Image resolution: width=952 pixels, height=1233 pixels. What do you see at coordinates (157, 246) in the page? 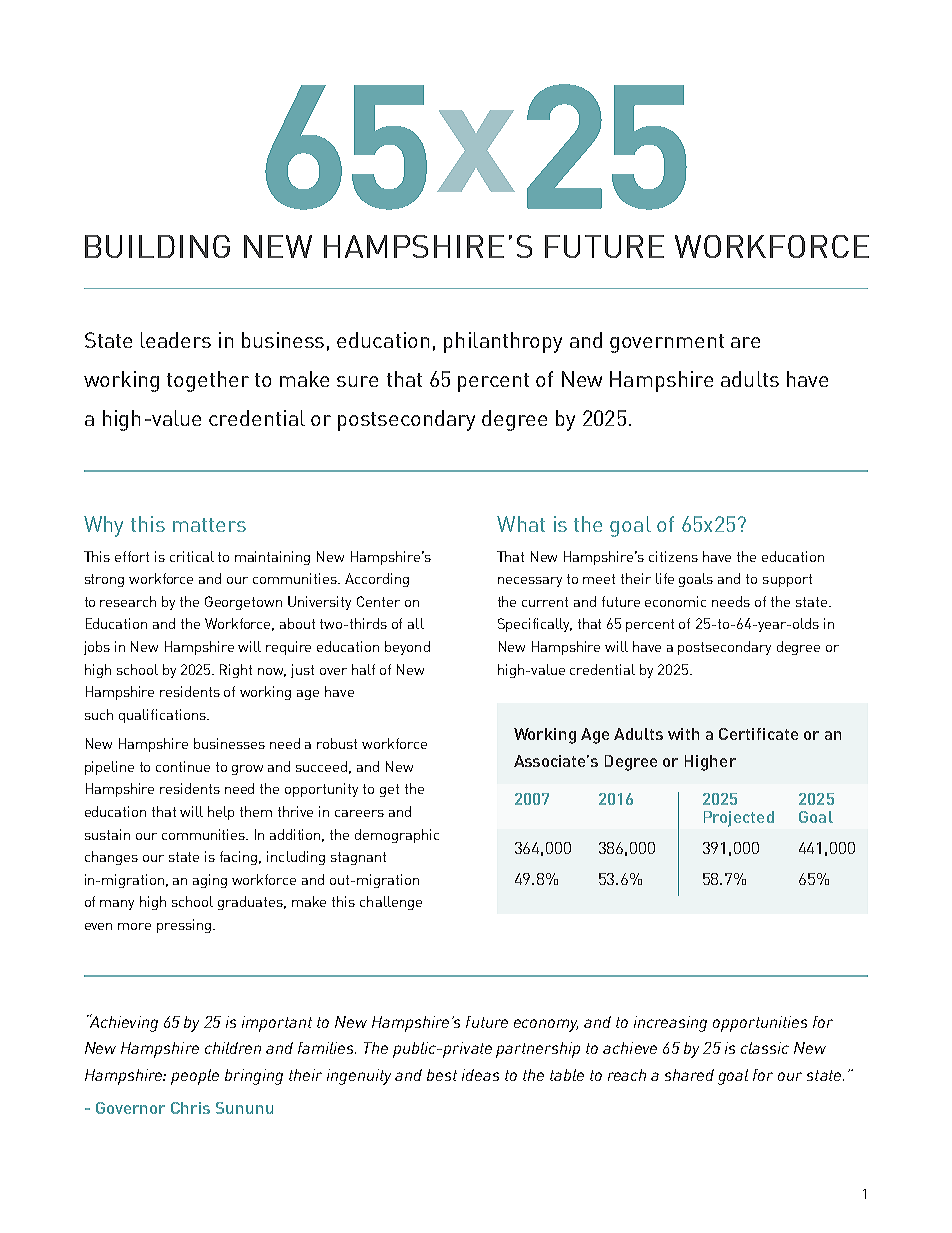
I see `BUILDING` at bounding box center [157, 246].
